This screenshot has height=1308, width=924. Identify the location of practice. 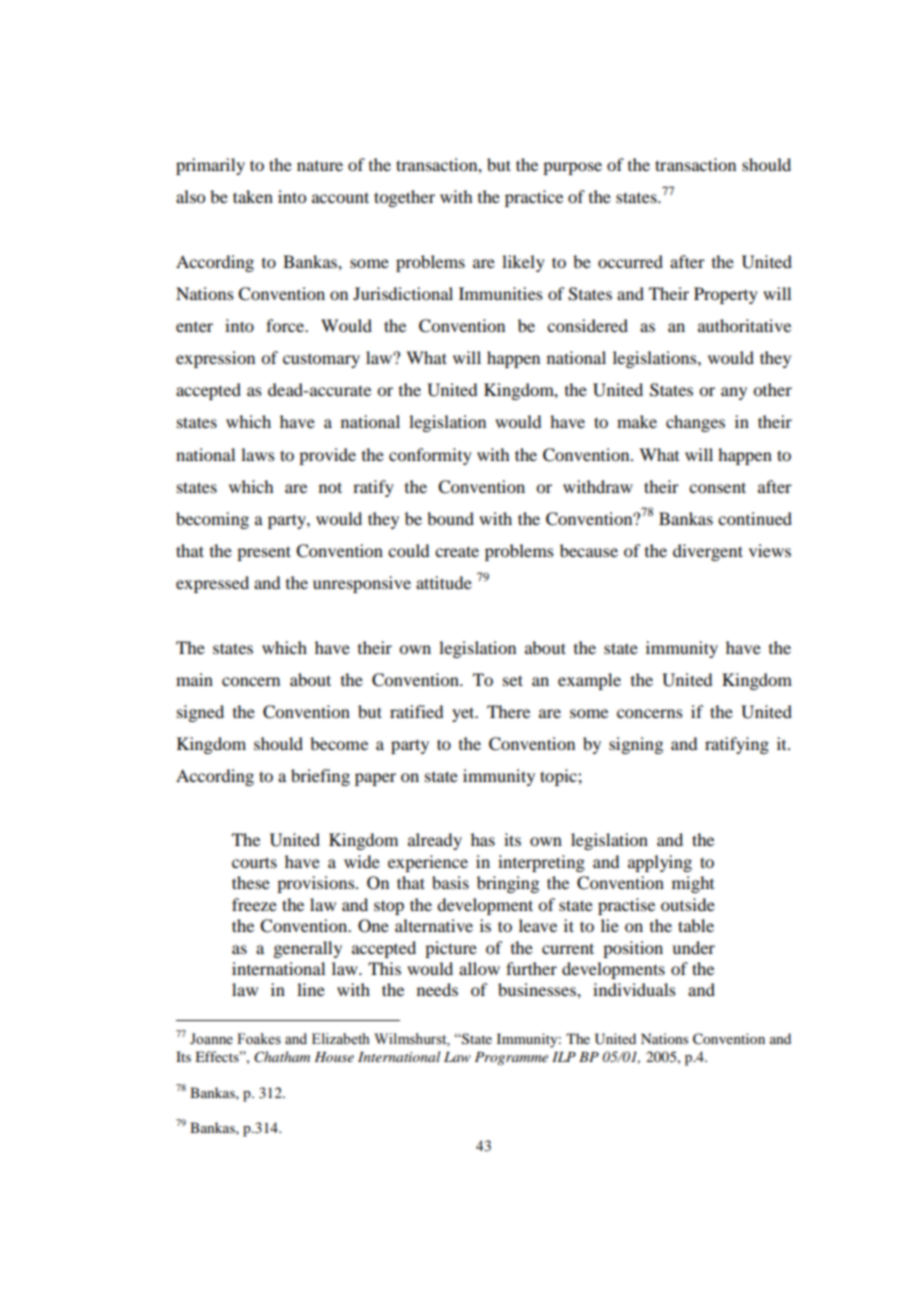
(534, 198).
